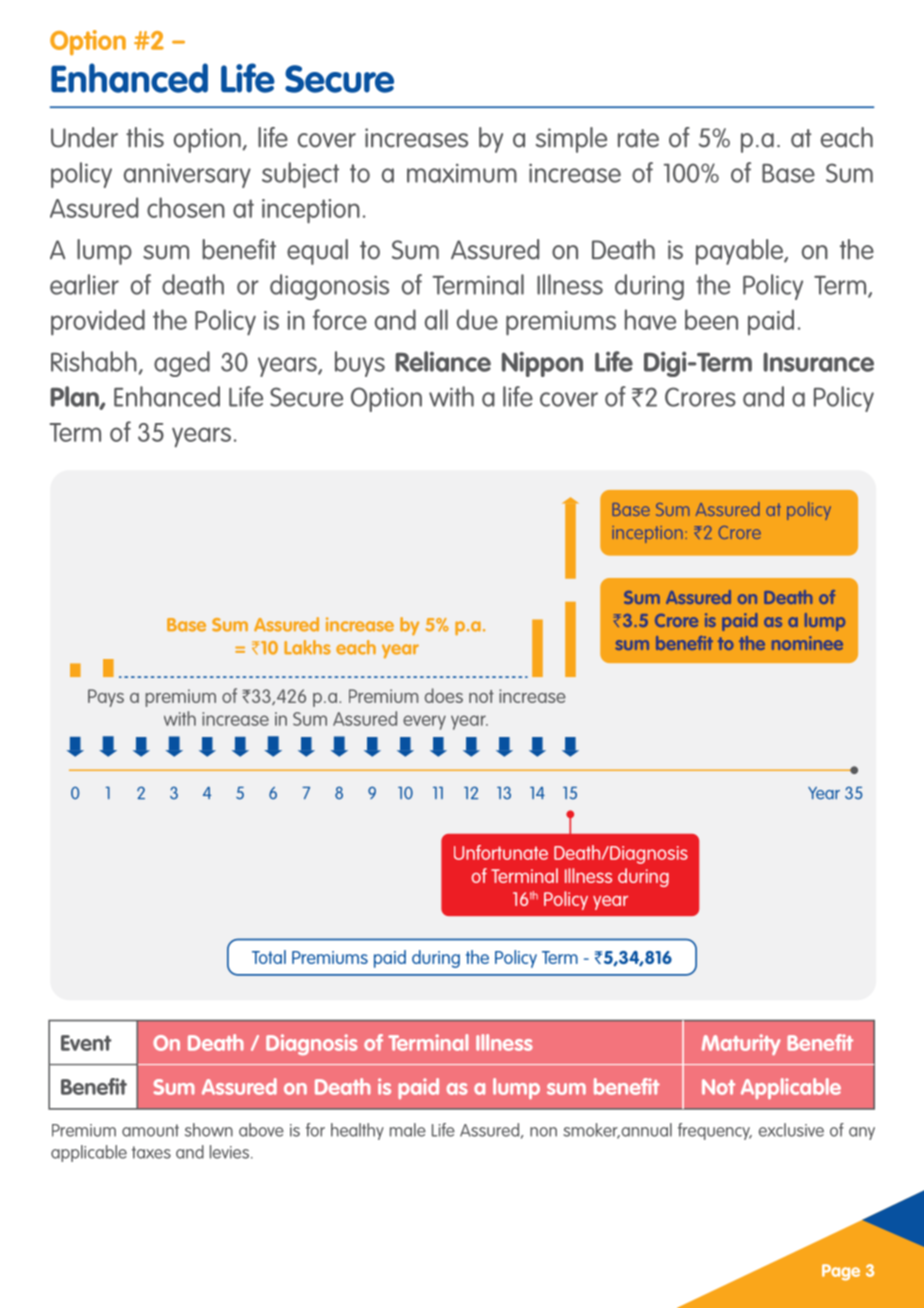 The width and height of the document is (924, 1308). Describe the element at coordinates (151, 1152) in the document. I see `taxes` at that location.
